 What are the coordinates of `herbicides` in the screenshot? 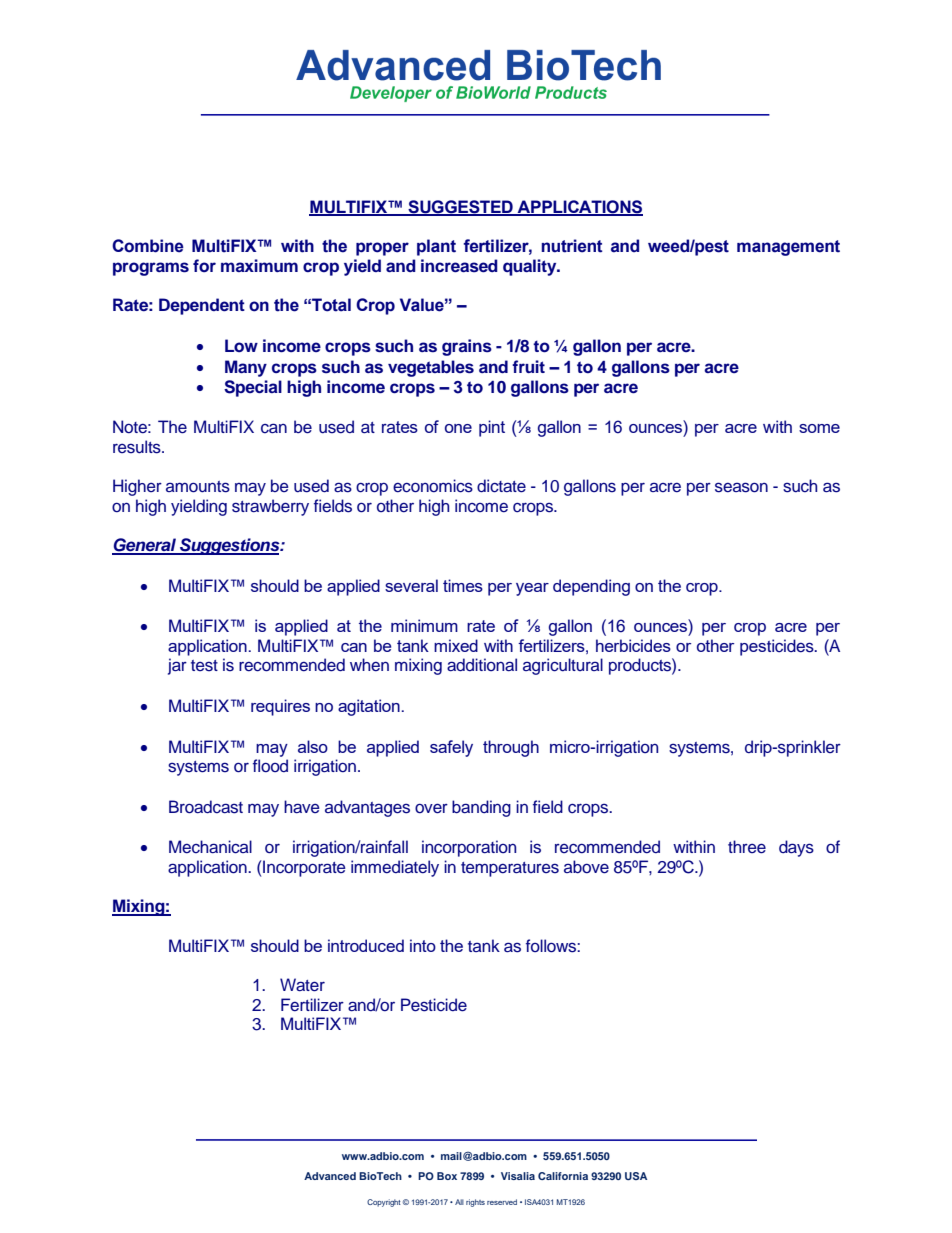 It's located at (633, 645).
